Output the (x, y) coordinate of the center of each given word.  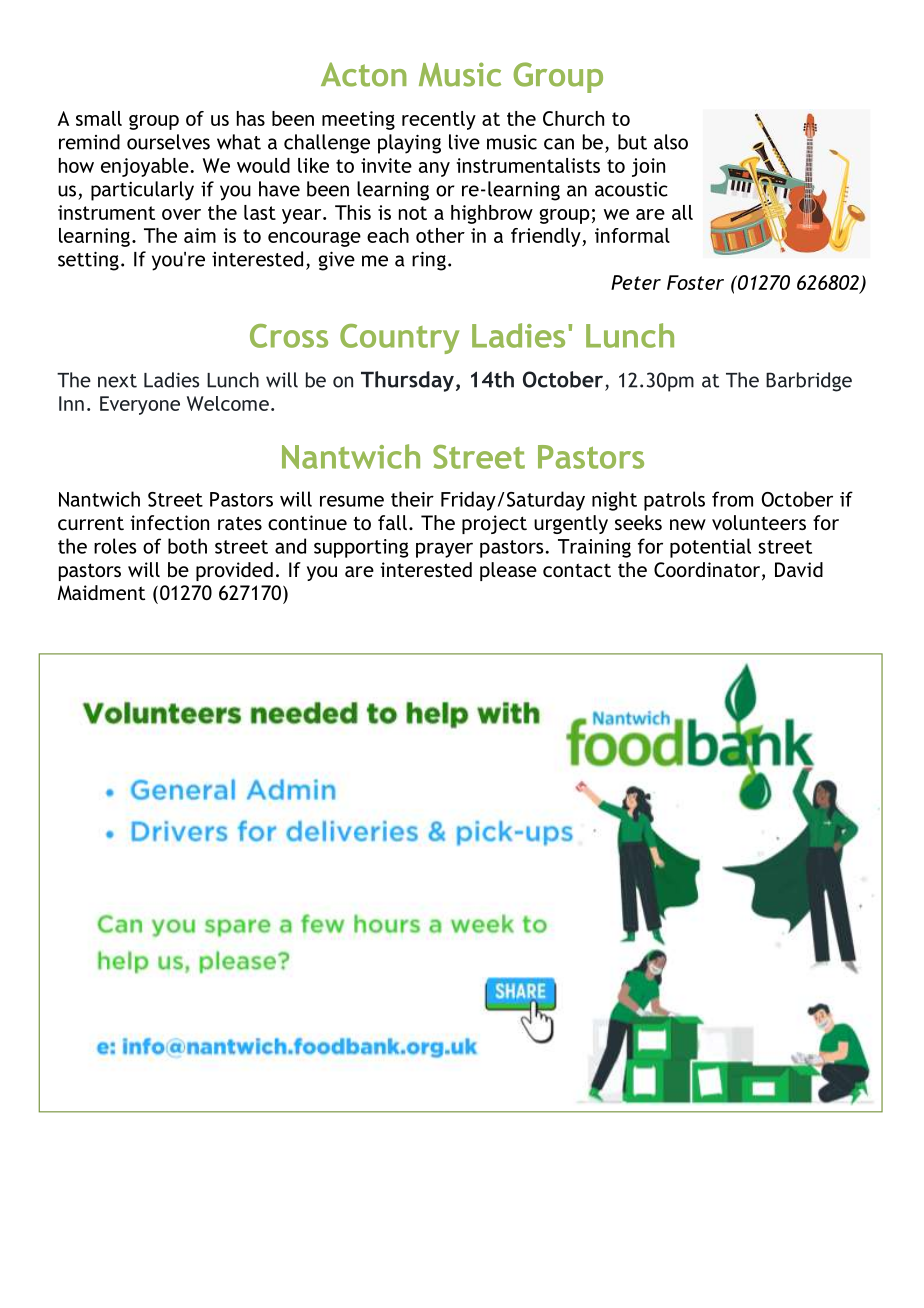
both (187, 546)
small (99, 118)
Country (399, 339)
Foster (695, 282)
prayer (444, 550)
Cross (289, 336)
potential (710, 548)
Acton (364, 74)
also (671, 142)
